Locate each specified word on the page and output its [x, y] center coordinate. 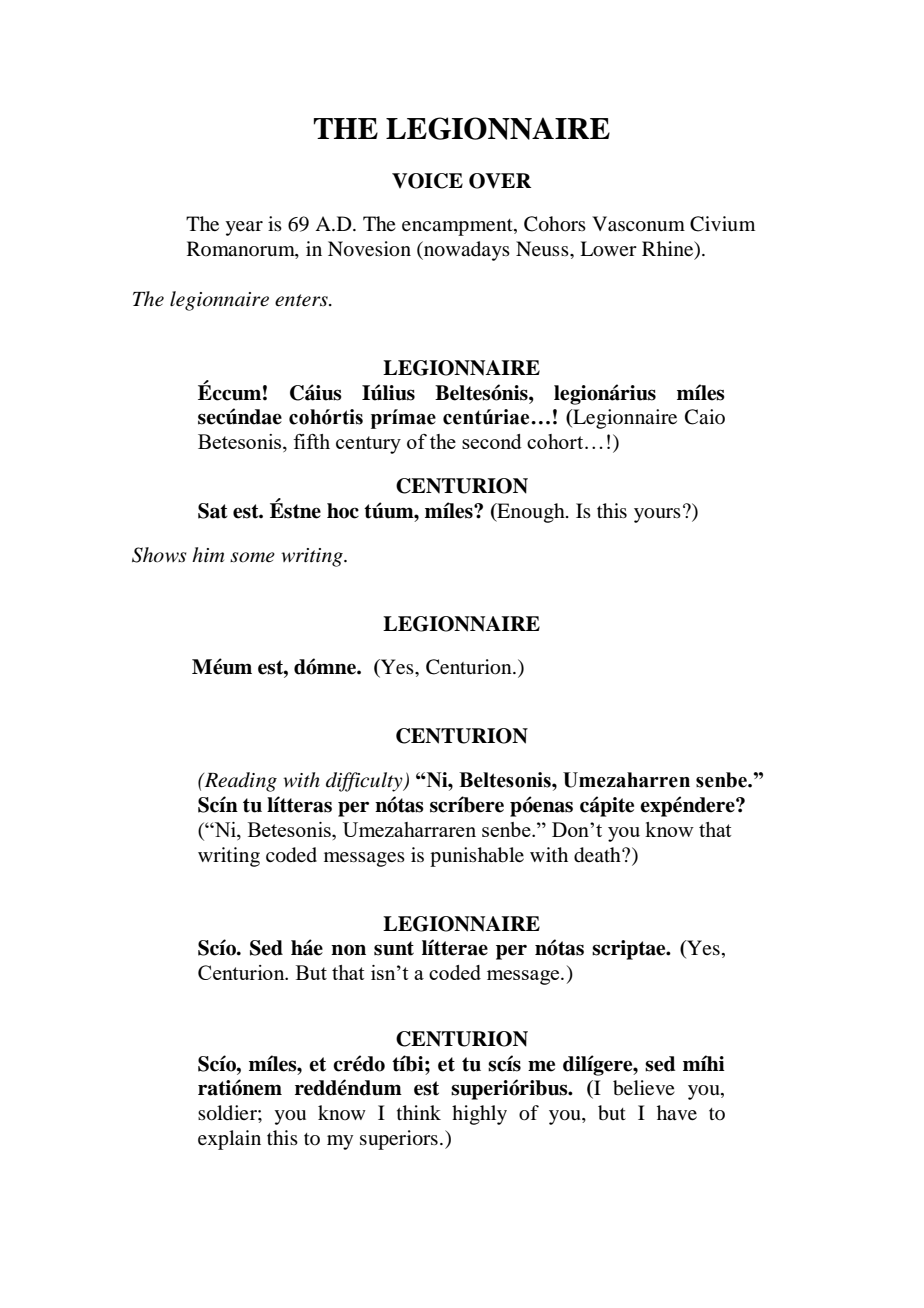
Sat [213, 511]
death [598, 855]
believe [644, 1088]
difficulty [365, 782]
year [244, 228]
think [419, 1112]
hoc [343, 511]
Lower [608, 249]
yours [657, 515]
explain [229, 1140]
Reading [239, 782]
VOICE [427, 181]
